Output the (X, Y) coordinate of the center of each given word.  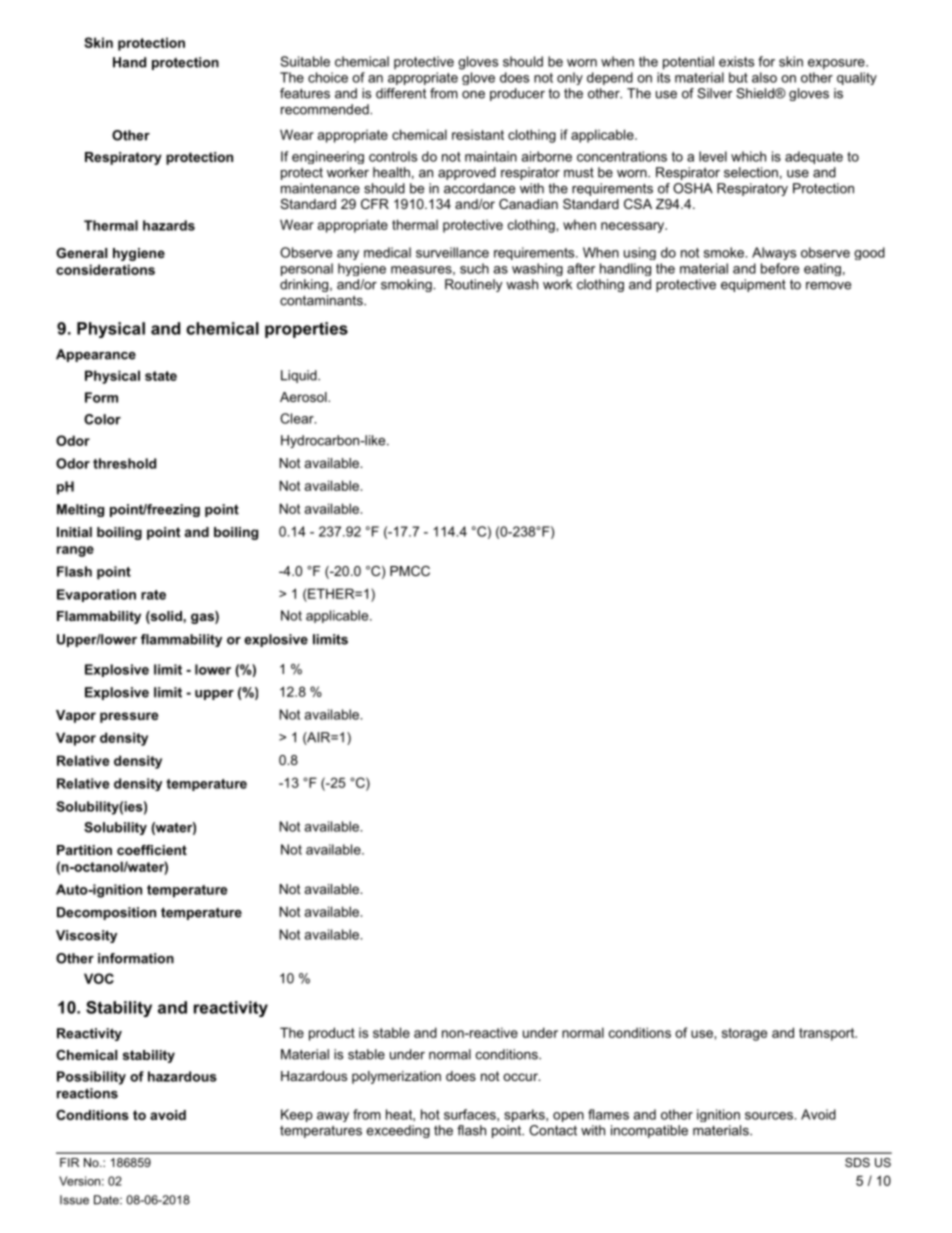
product (332, 1034)
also (764, 77)
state (161, 376)
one (473, 95)
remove (828, 286)
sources (770, 1116)
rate (153, 595)
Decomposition (106, 913)
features (305, 93)
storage (744, 1034)
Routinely (473, 285)
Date (107, 1200)
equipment (753, 285)
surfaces (471, 1114)
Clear (298, 418)
